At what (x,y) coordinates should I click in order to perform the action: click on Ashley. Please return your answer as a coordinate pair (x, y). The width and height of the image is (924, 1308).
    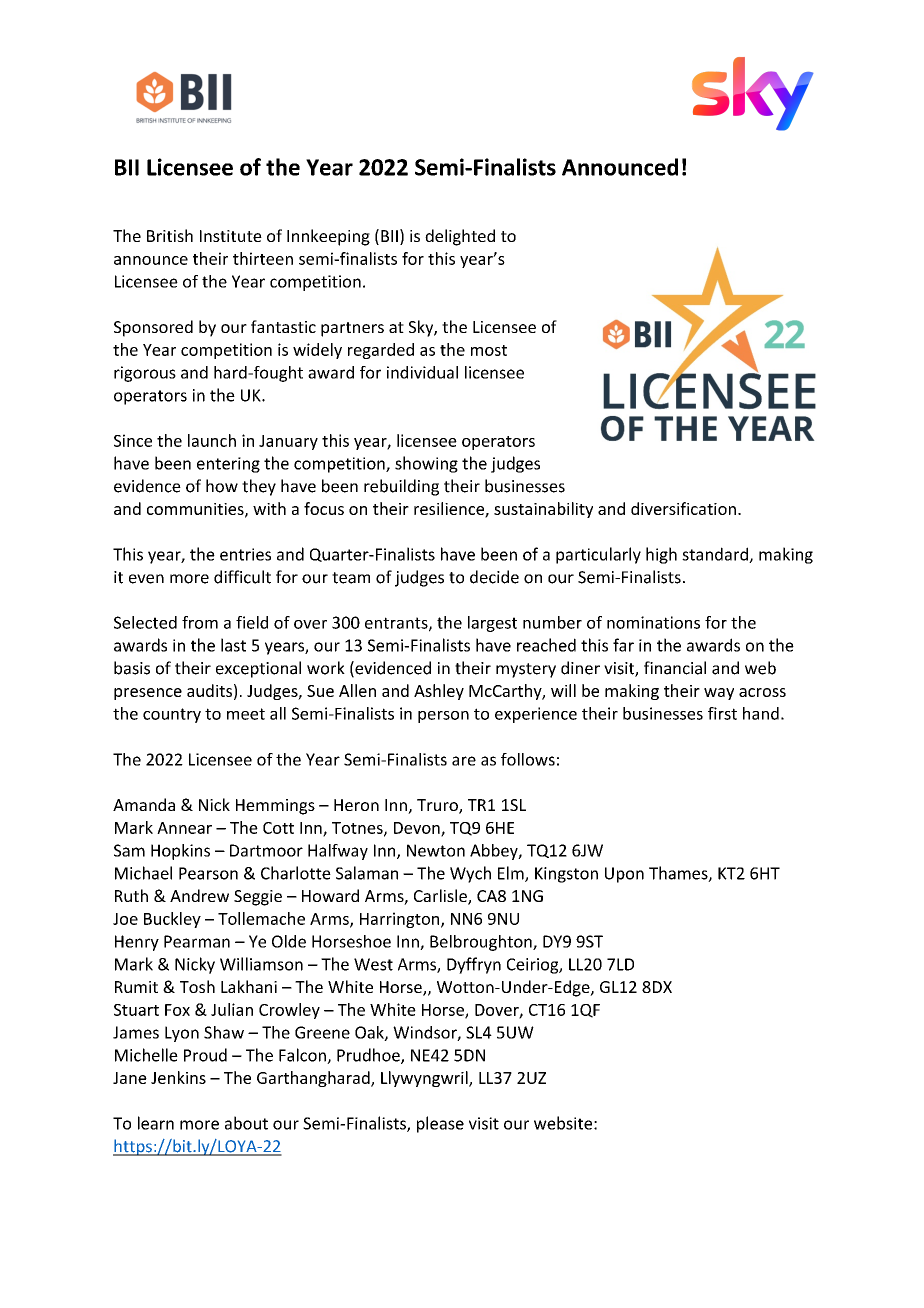
    Looking at the image, I should click on (439, 692).
